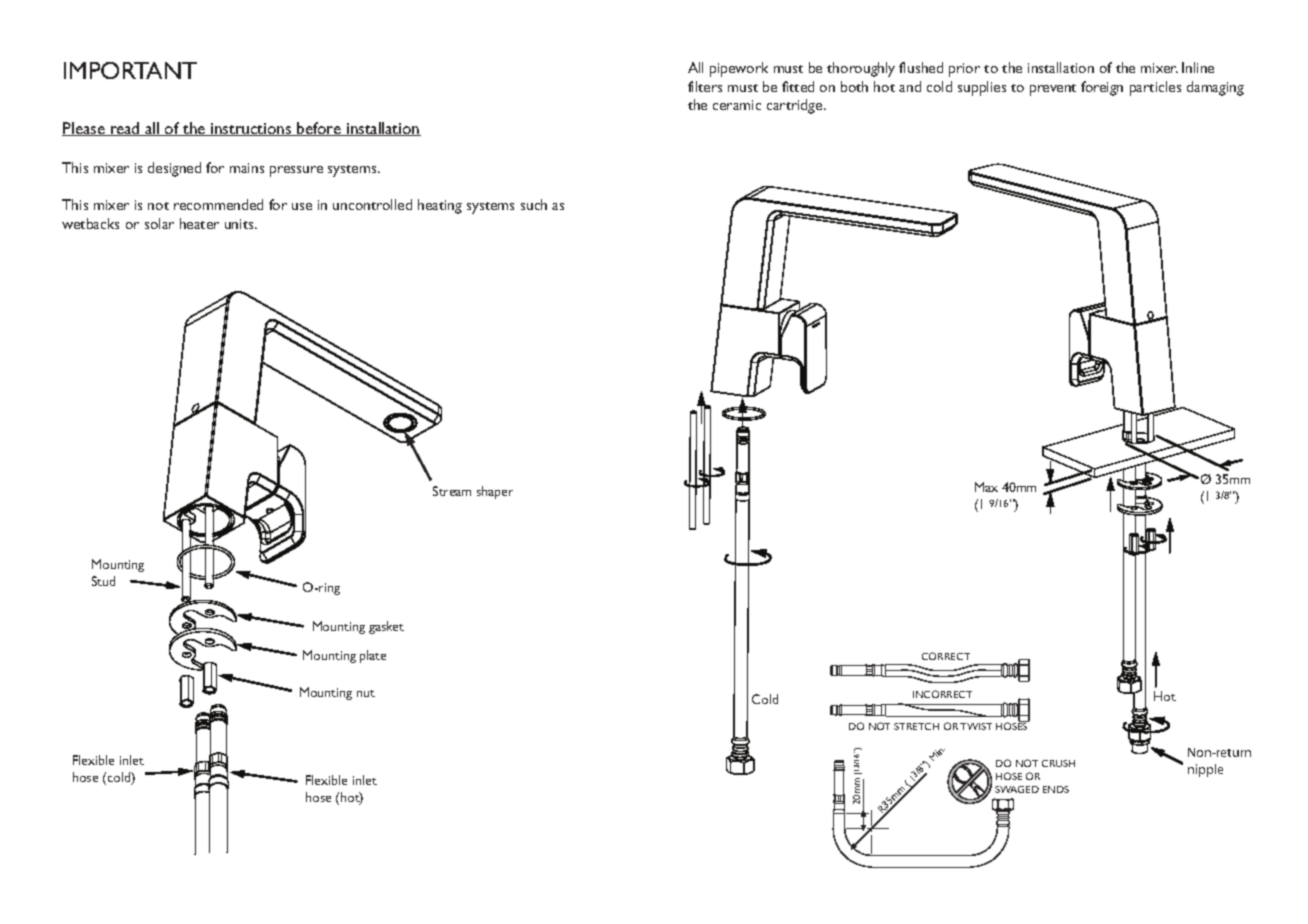  Describe the element at coordinates (534, 204) in the screenshot. I see `such` at that location.
